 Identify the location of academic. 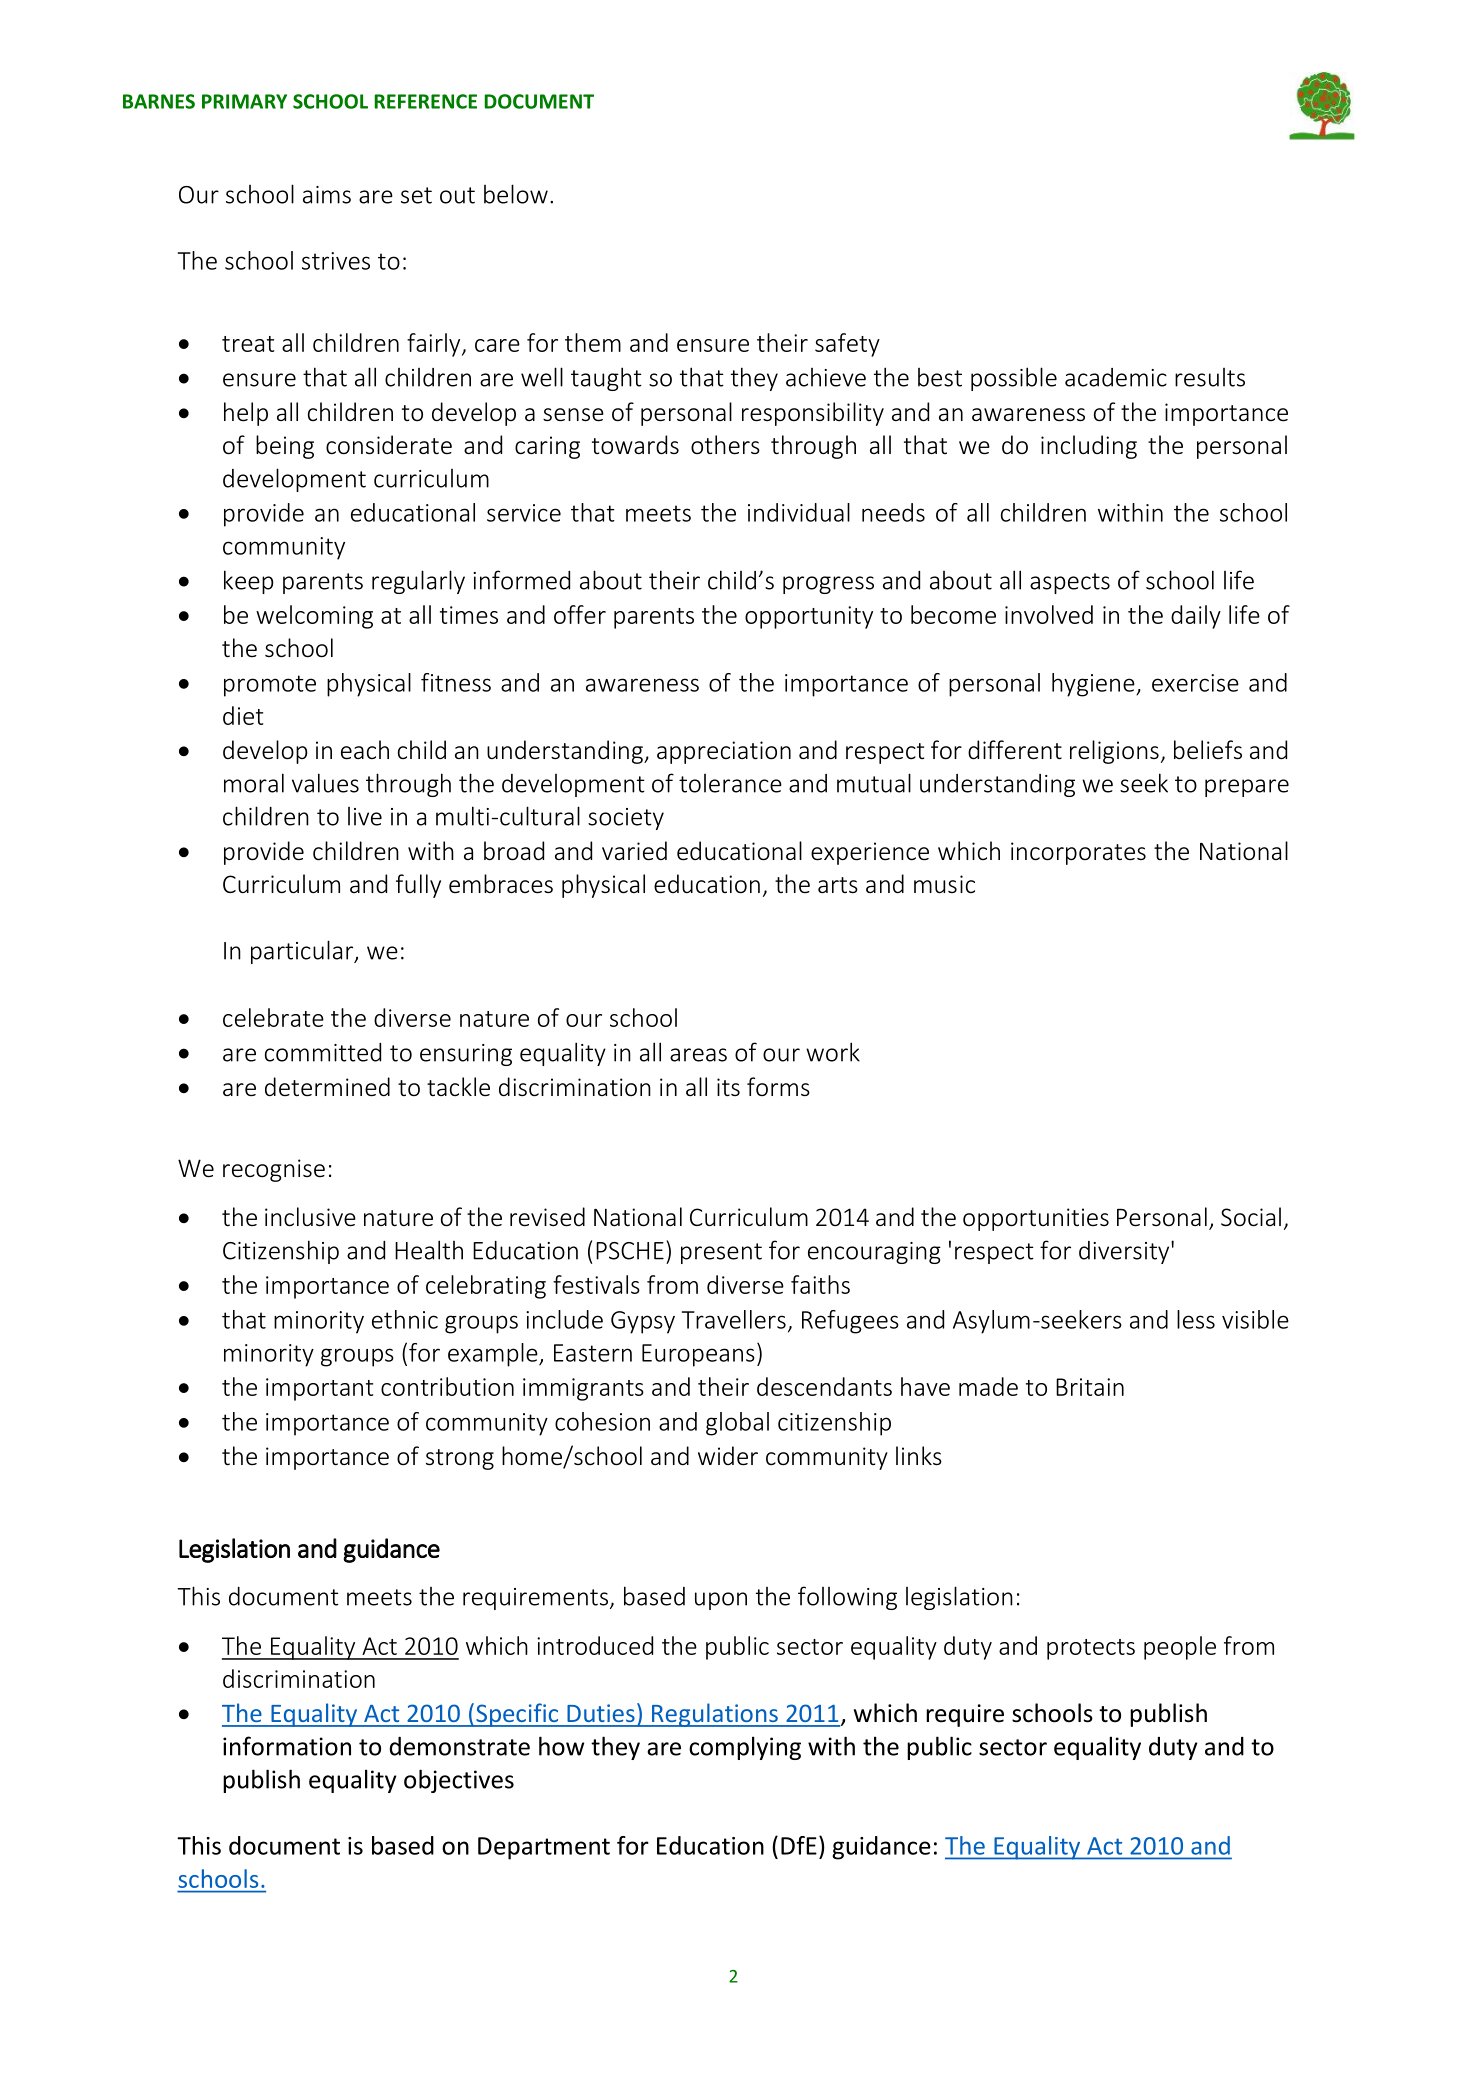
(1116, 377).
